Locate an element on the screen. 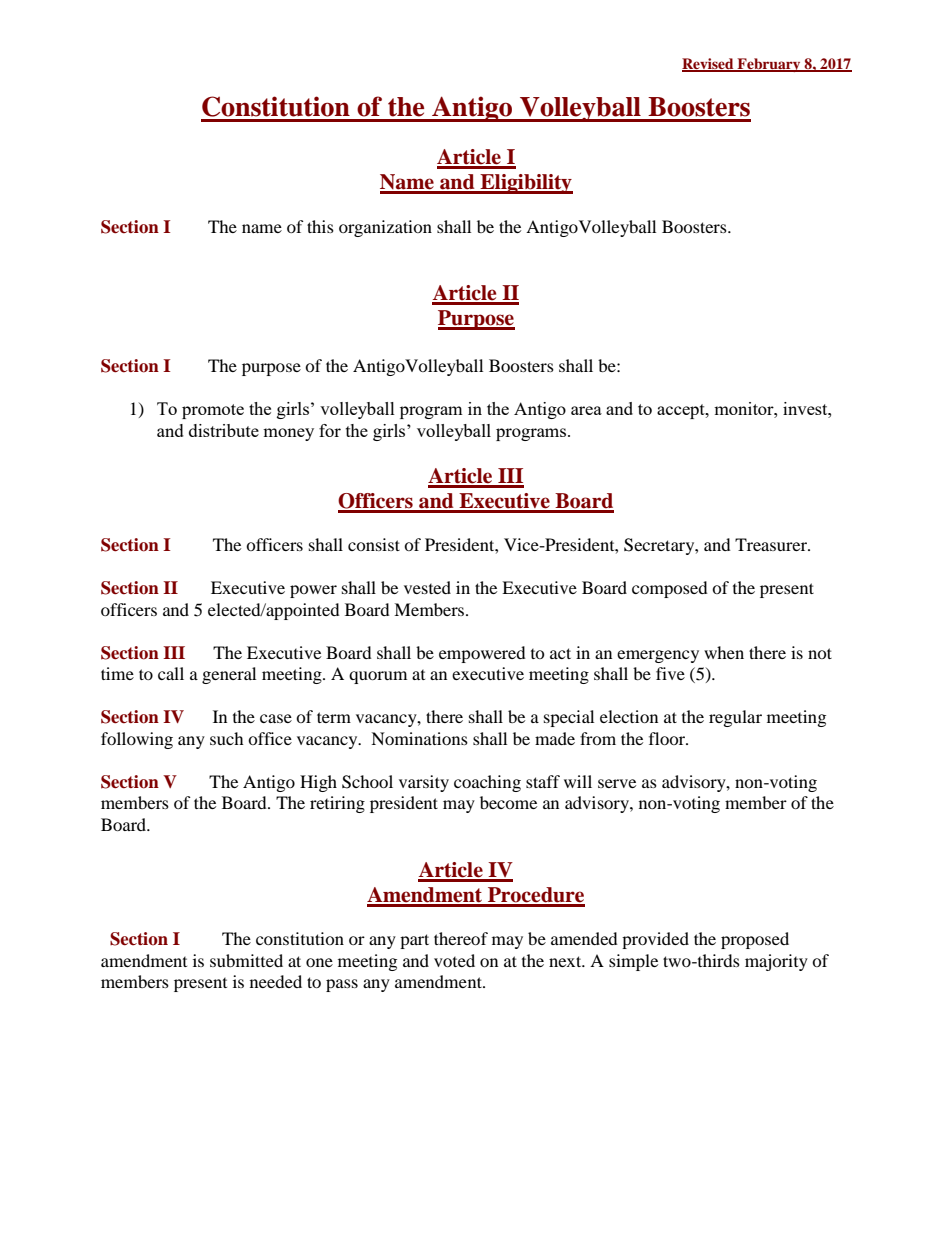  Revised is located at coordinates (709, 65).
